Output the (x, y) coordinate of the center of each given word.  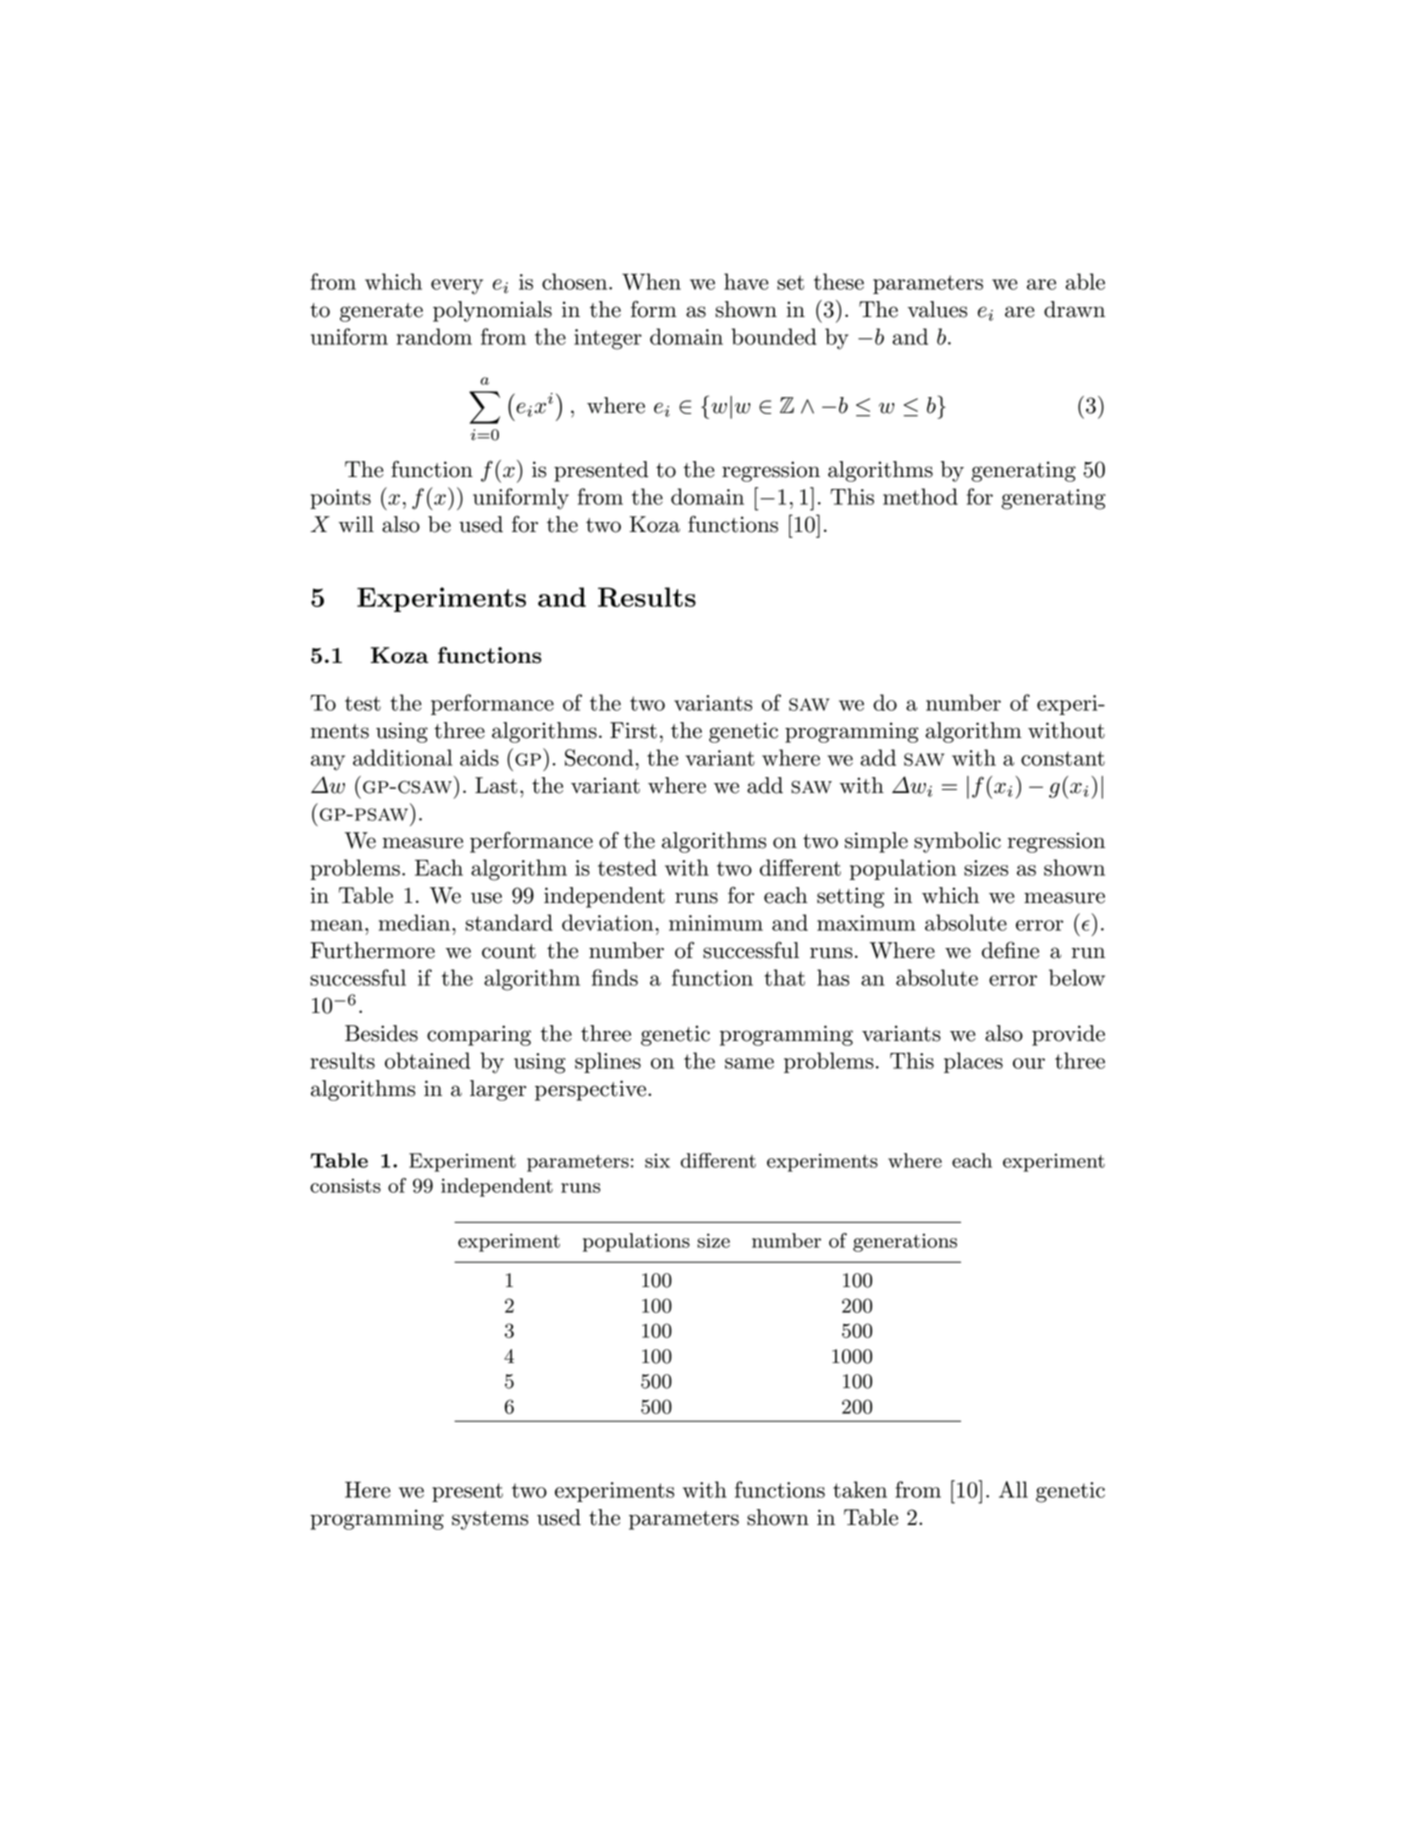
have (746, 281)
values (937, 309)
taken (860, 1489)
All (1013, 1489)
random (434, 336)
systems (490, 1520)
